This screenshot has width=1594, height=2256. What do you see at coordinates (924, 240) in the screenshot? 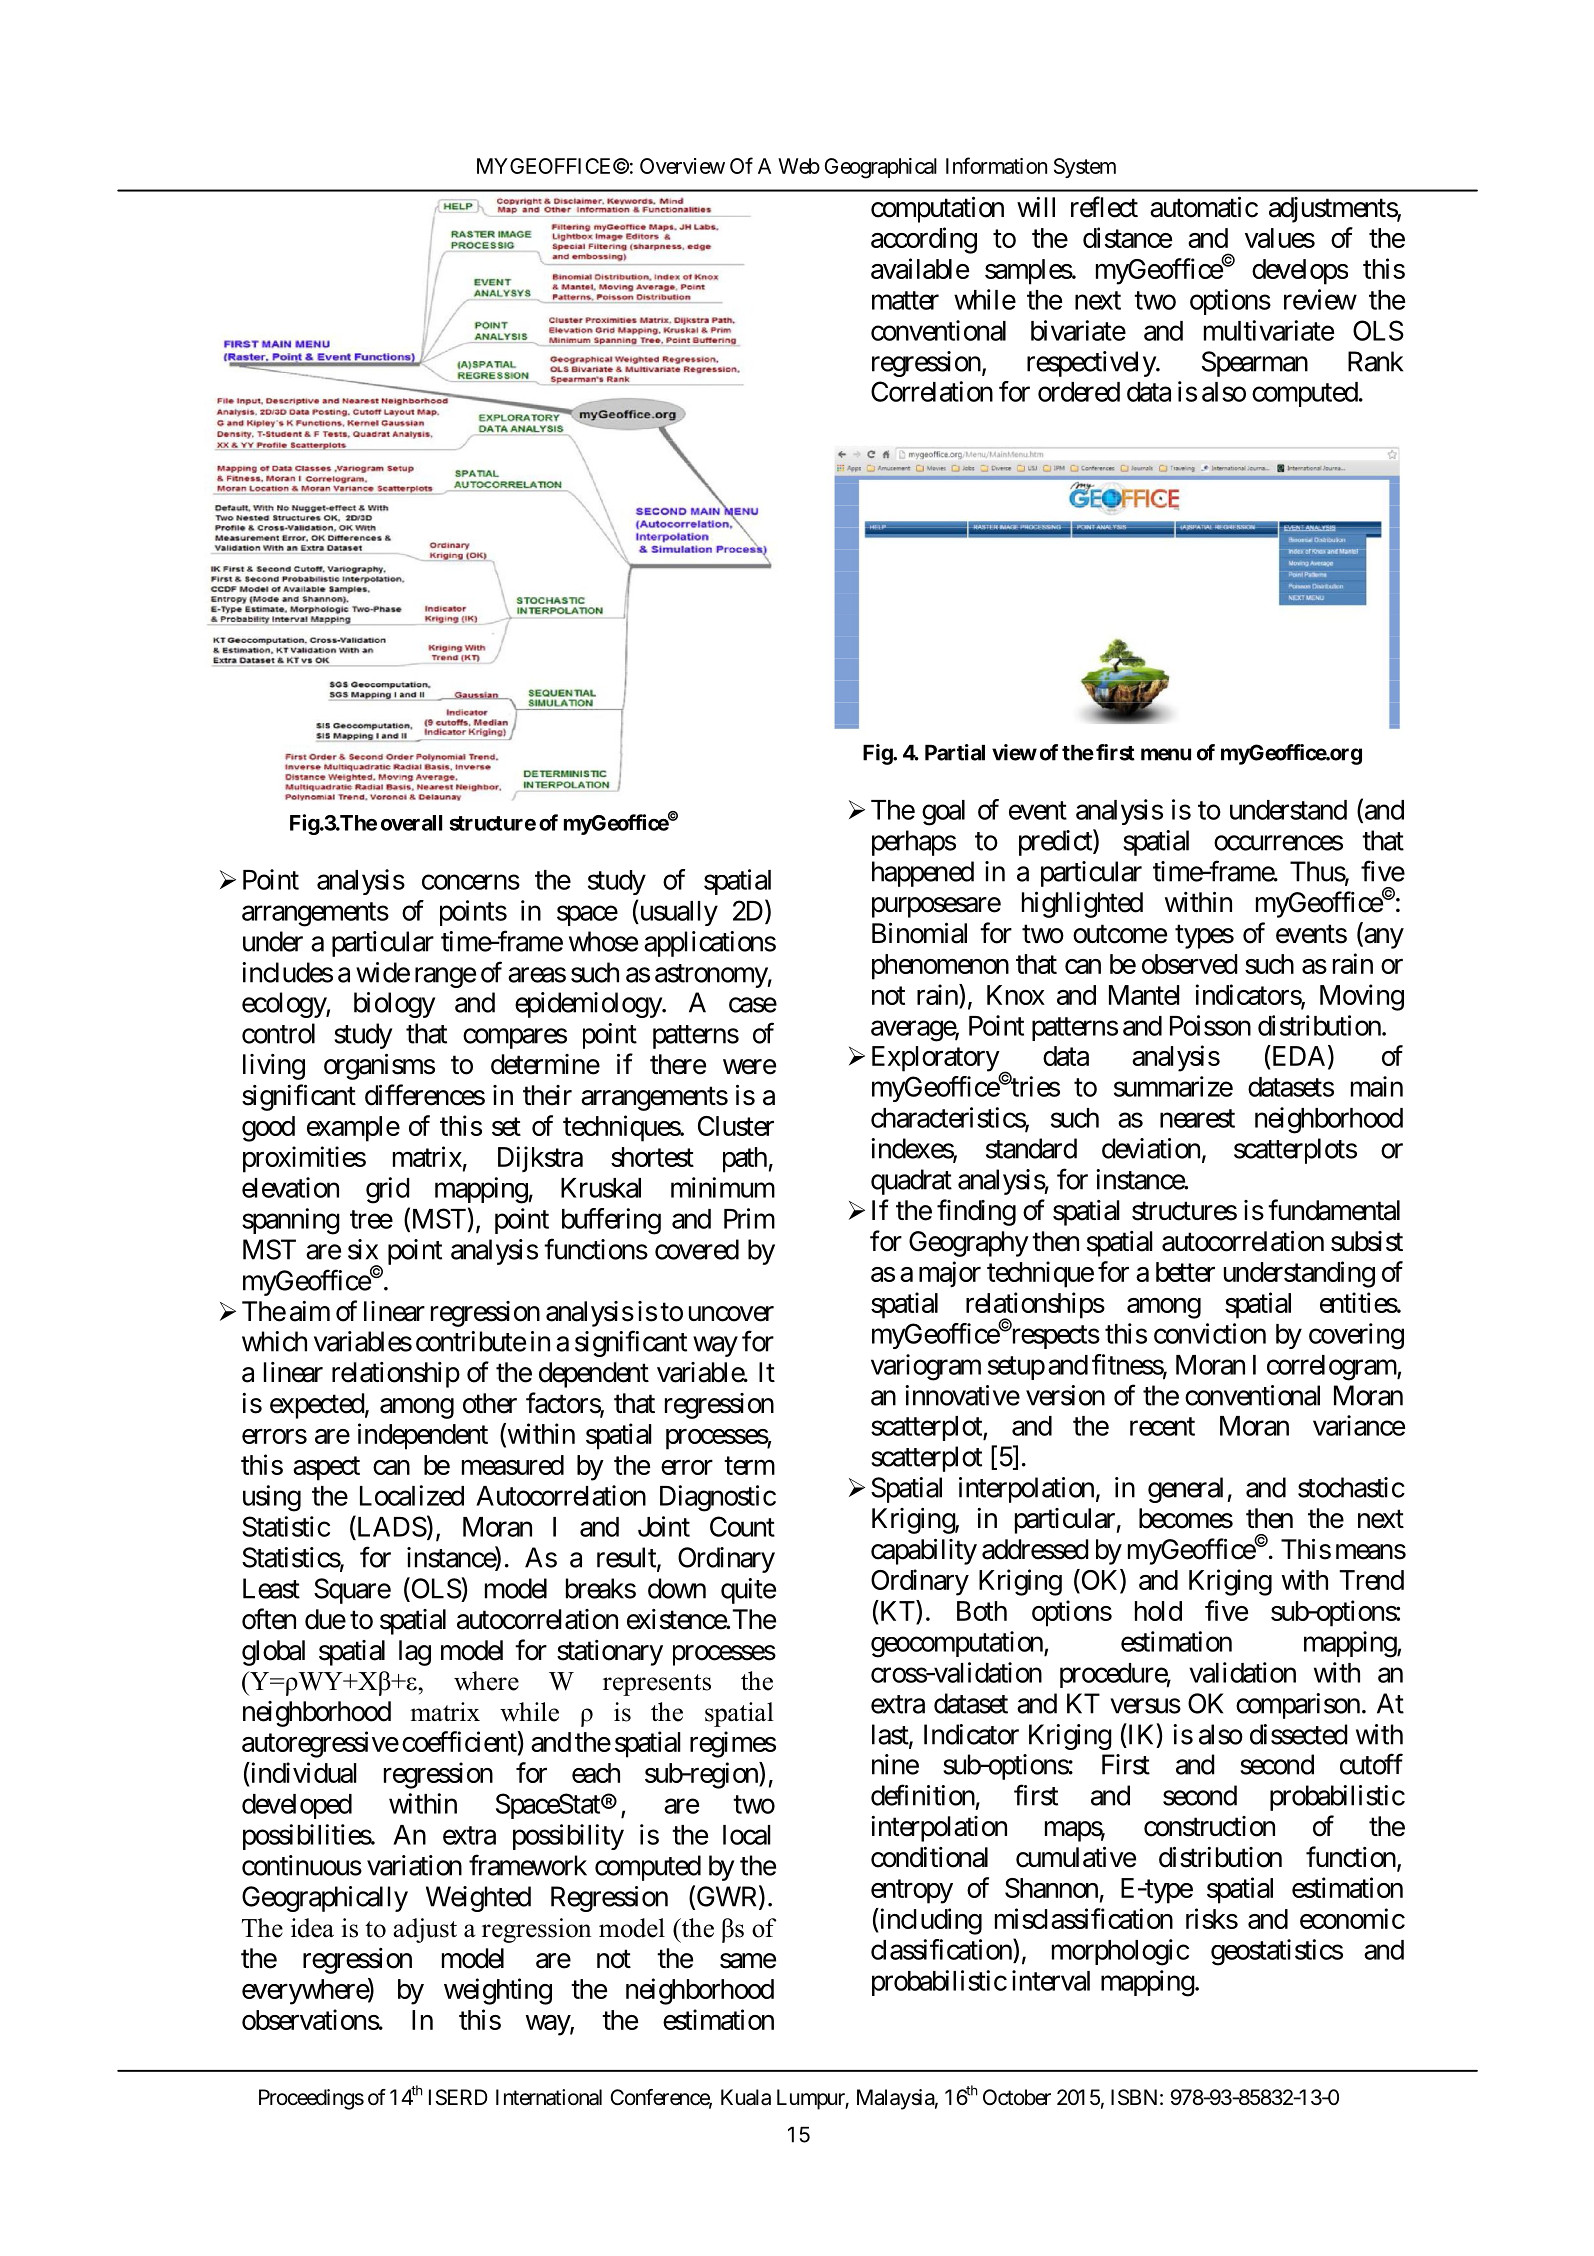
I see `according` at bounding box center [924, 240].
